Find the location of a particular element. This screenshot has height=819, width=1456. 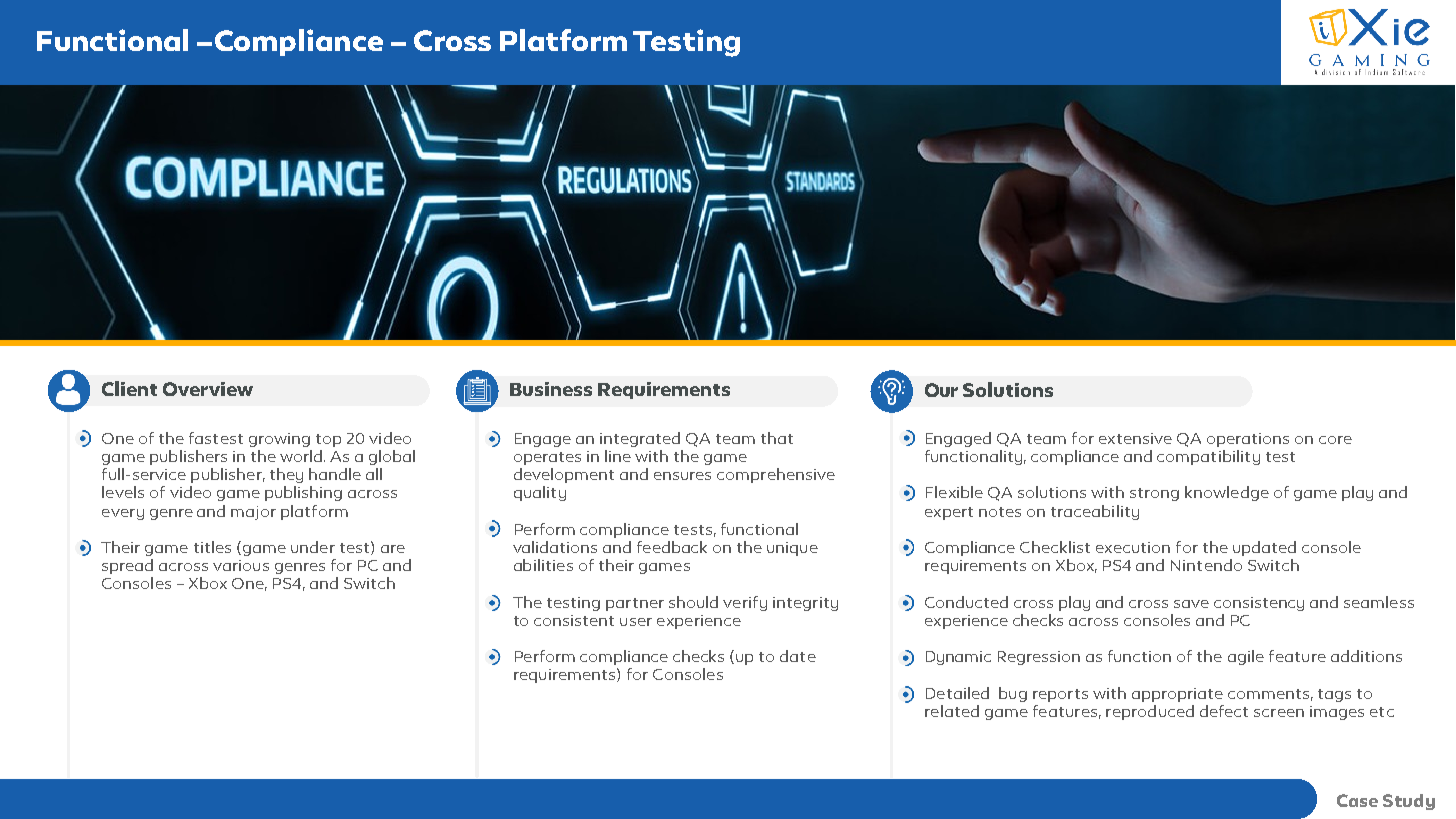

Case is located at coordinates (1357, 800).
